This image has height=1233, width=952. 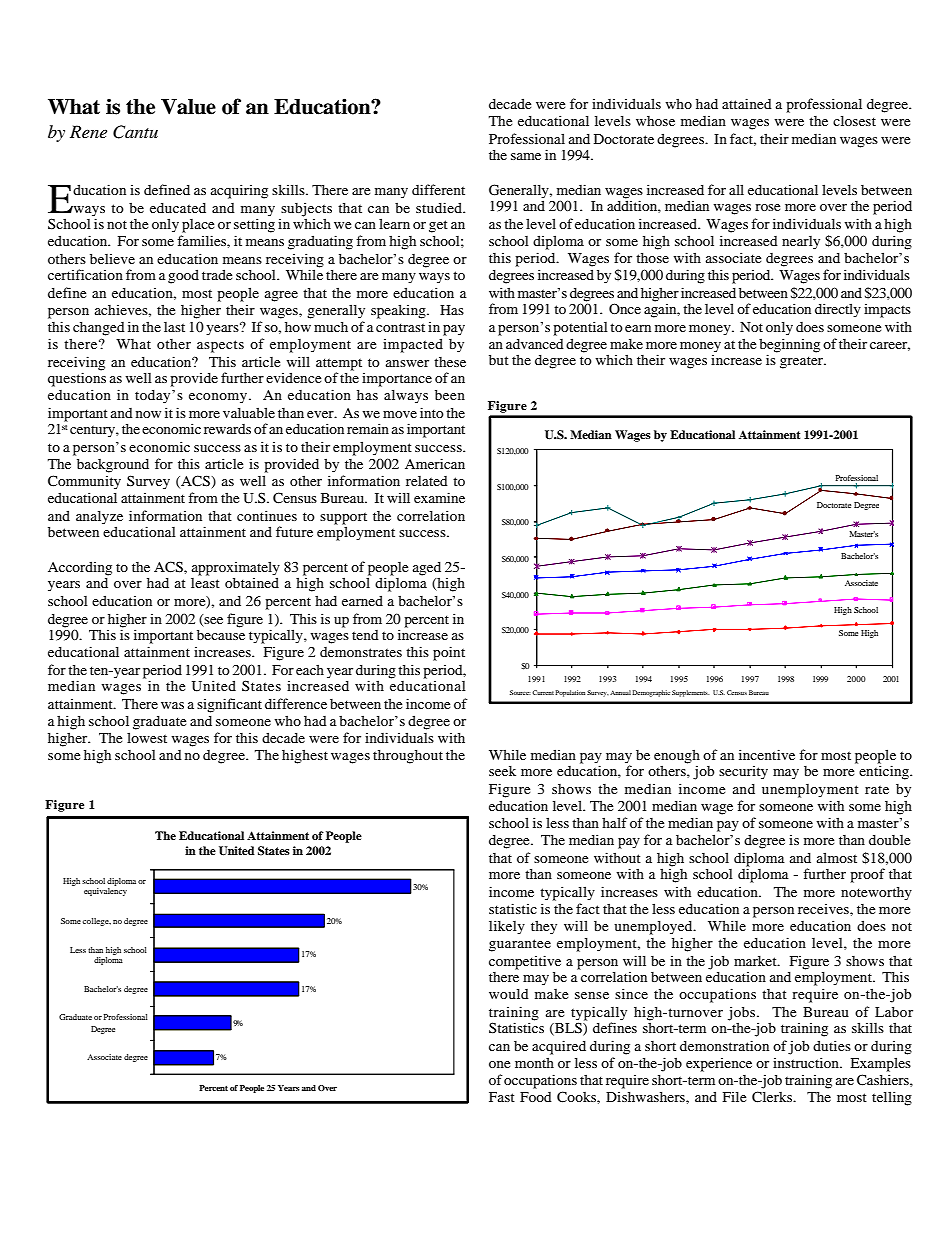 What do you see at coordinates (889, 839) in the image?
I see `double` at bounding box center [889, 839].
